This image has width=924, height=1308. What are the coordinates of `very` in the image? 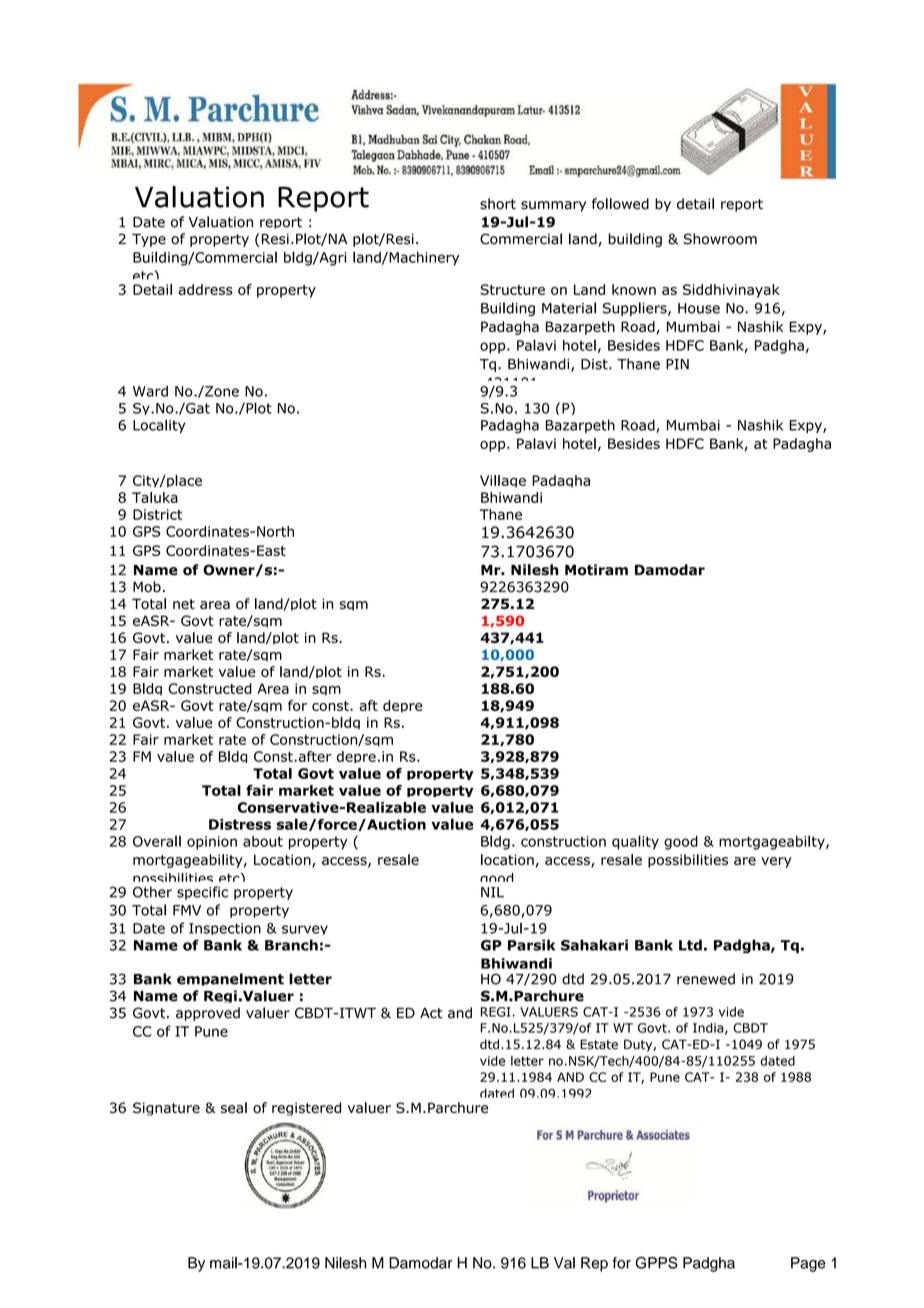 It's located at (776, 862).
